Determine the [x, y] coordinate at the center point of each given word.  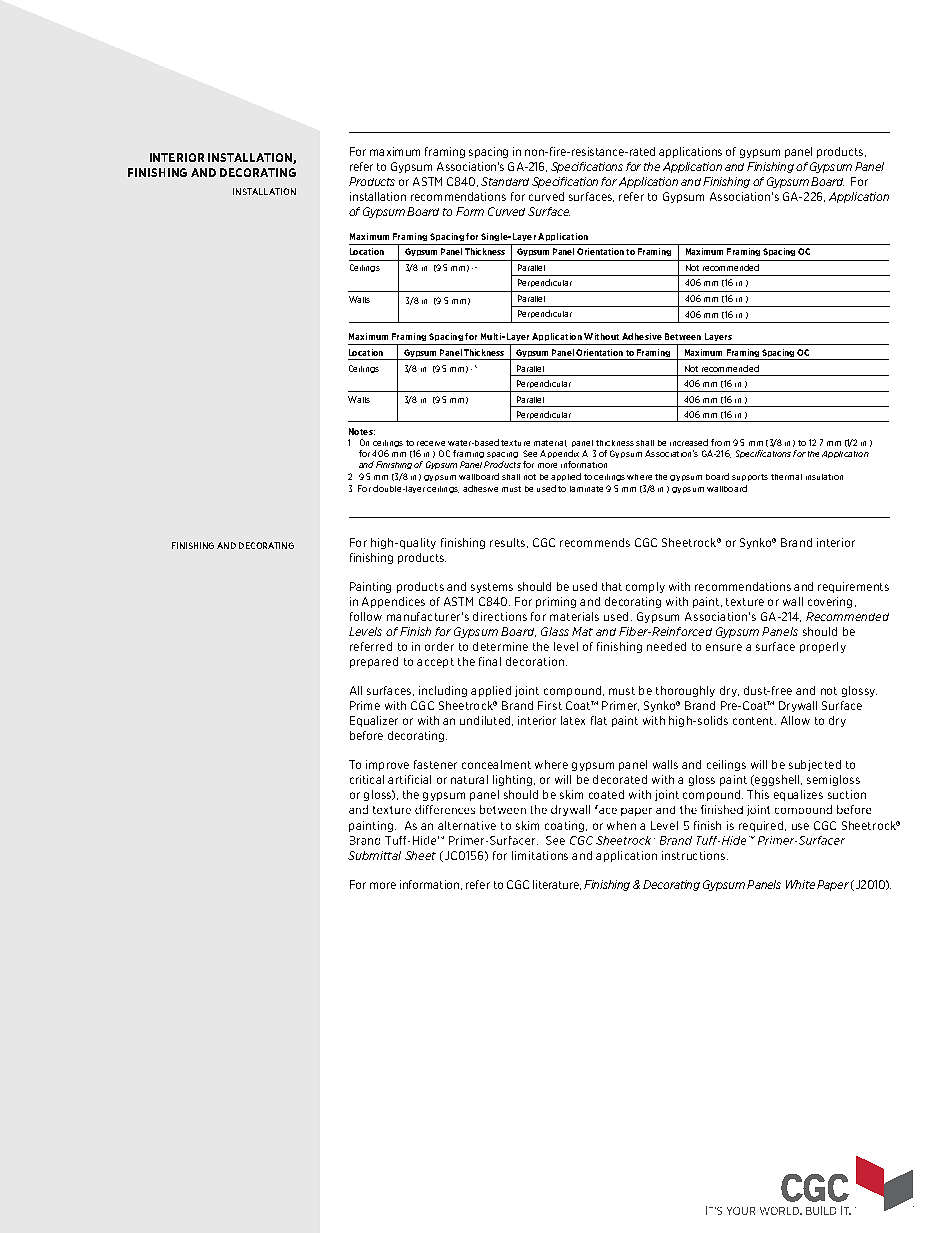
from [720, 442]
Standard [505, 181]
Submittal [374, 855]
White [800, 884]
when [621, 825]
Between [683, 336]
